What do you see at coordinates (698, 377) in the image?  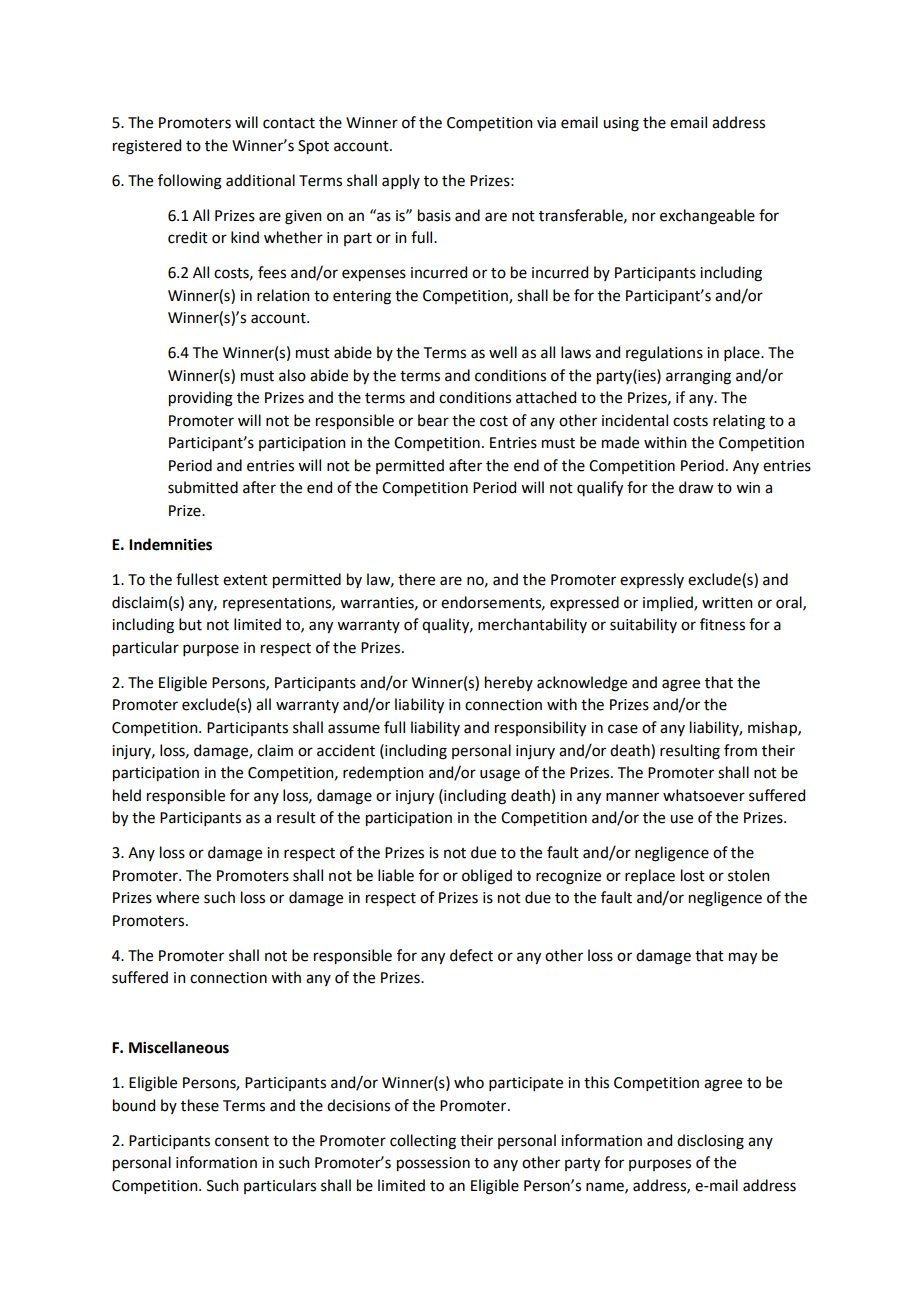 I see `arranging` at bounding box center [698, 377].
